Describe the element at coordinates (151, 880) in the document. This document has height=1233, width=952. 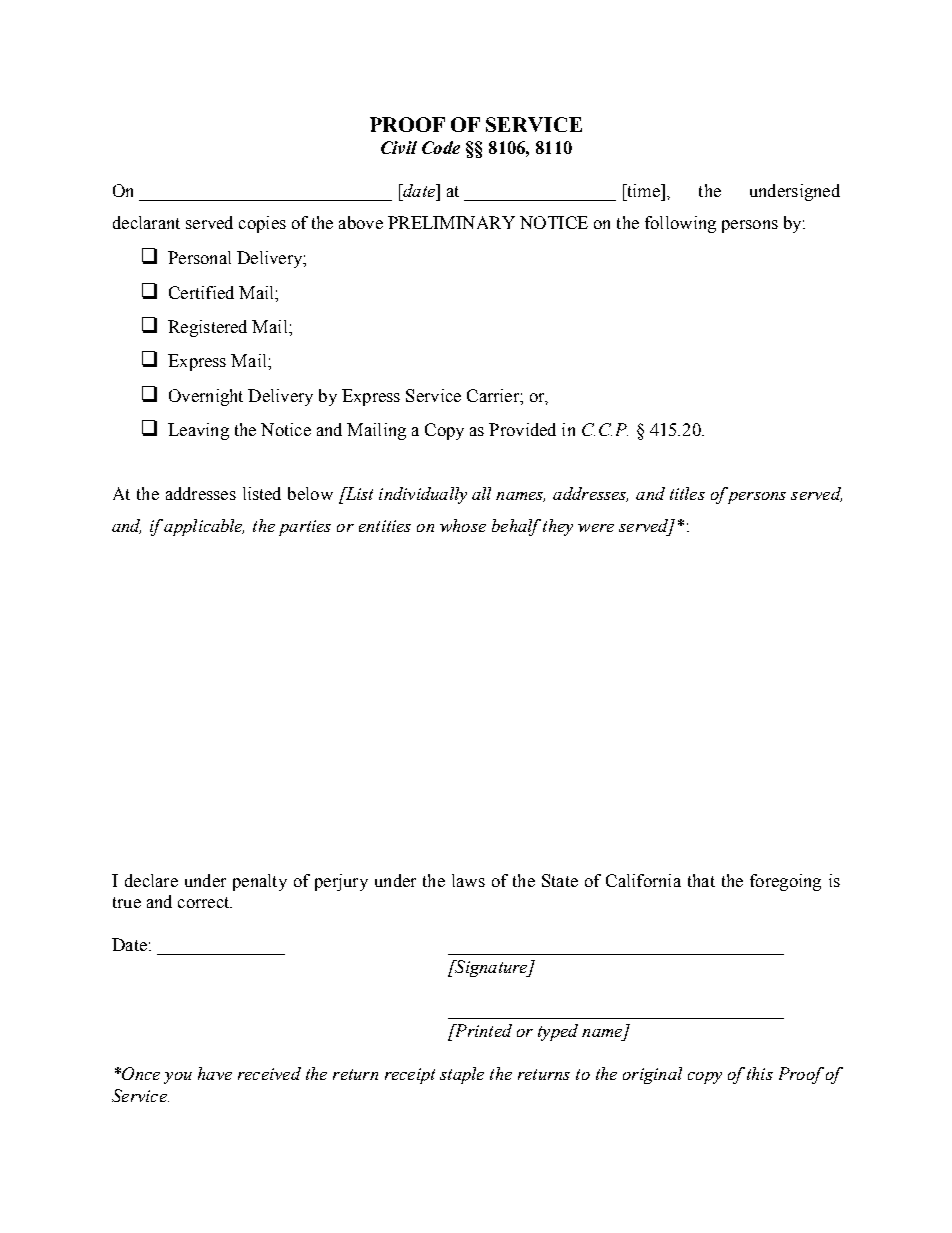
I see `declare` at that location.
